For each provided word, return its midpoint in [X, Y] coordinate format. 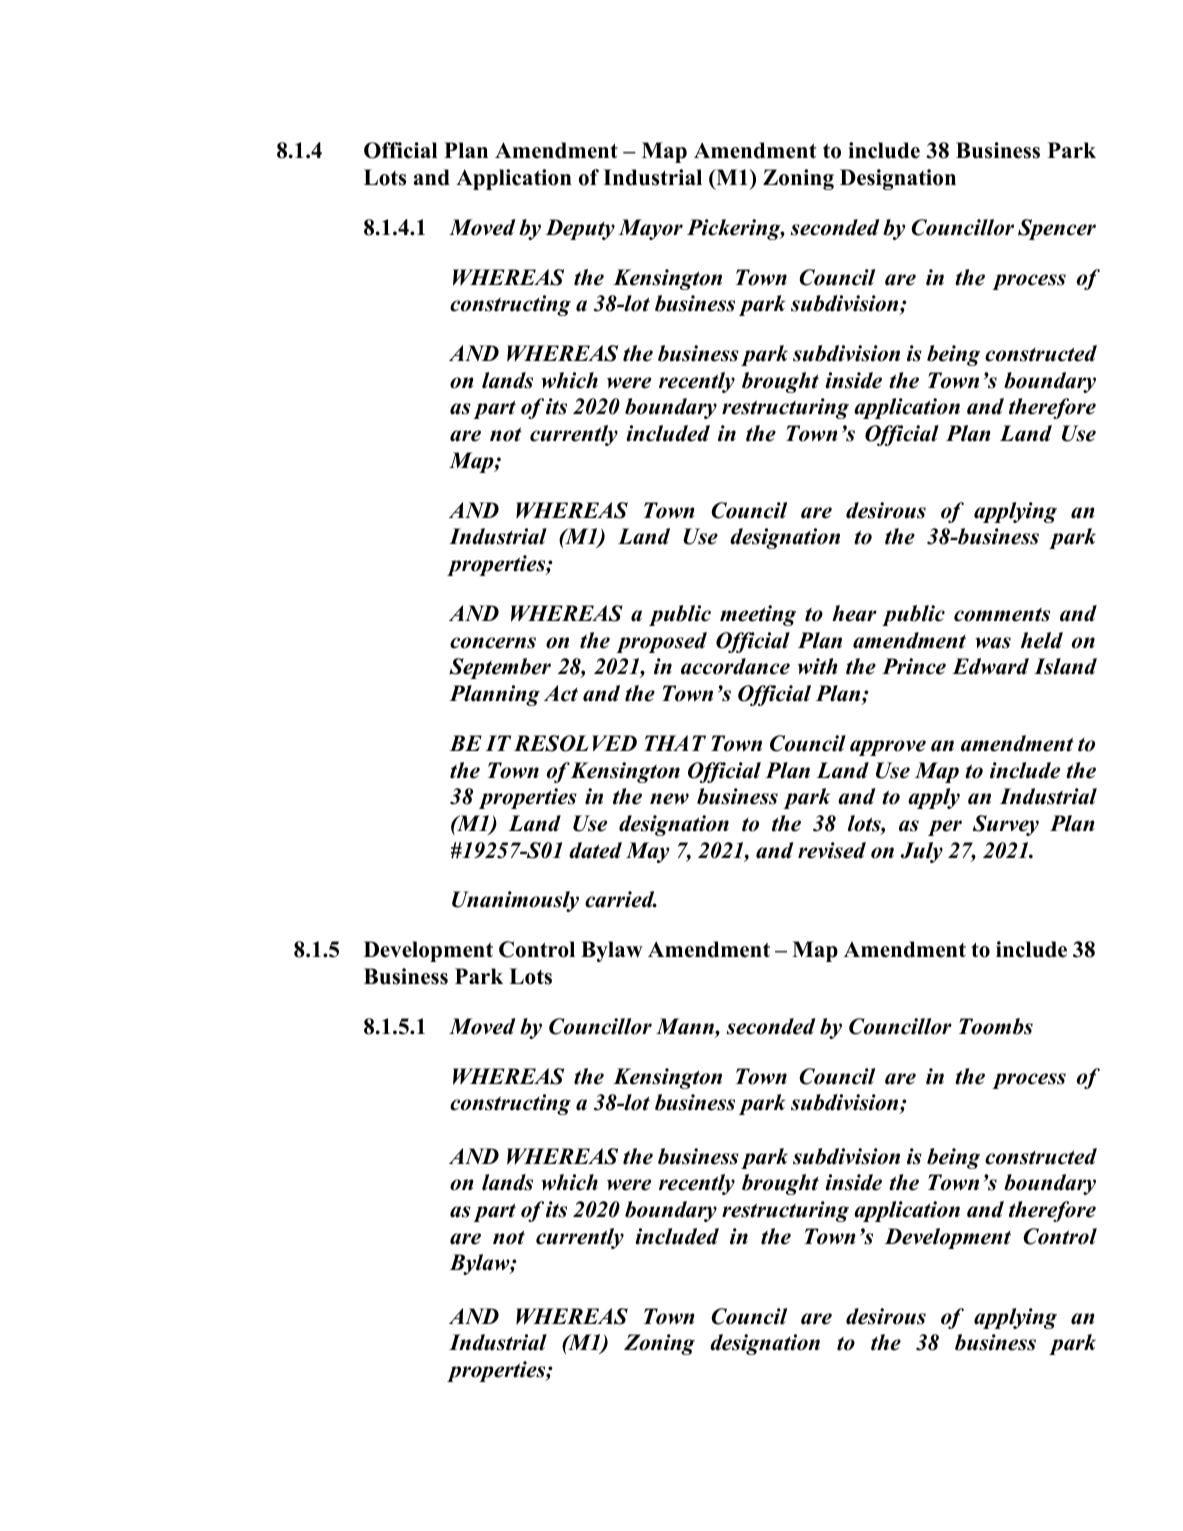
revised [832, 850]
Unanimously [515, 901]
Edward [990, 666]
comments [1002, 615]
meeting [758, 615]
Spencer [1057, 229]
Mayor [650, 229]
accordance [735, 666]
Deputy [580, 229]
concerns [493, 643]
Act [561, 693]
